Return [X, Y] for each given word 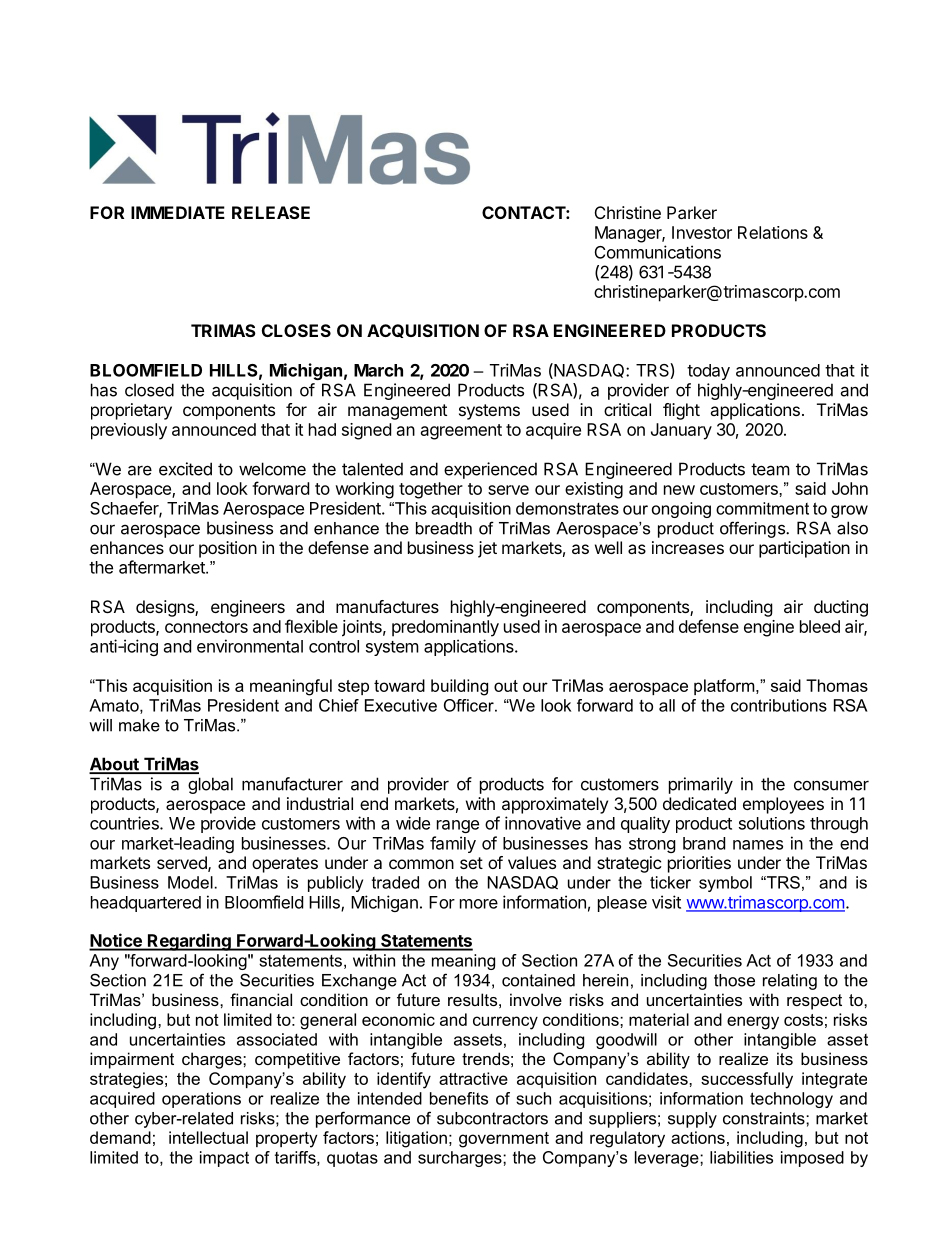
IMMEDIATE [178, 212]
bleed [820, 626]
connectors [206, 627]
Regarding [189, 942]
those [734, 980]
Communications [658, 252]
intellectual [208, 1137]
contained [538, 980]
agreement [461, 432]
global [210, 785]
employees [783, 805]
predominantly [445, 628]
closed [149, 390]
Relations [773, 232]
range [458, 826]
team [770, 469]
